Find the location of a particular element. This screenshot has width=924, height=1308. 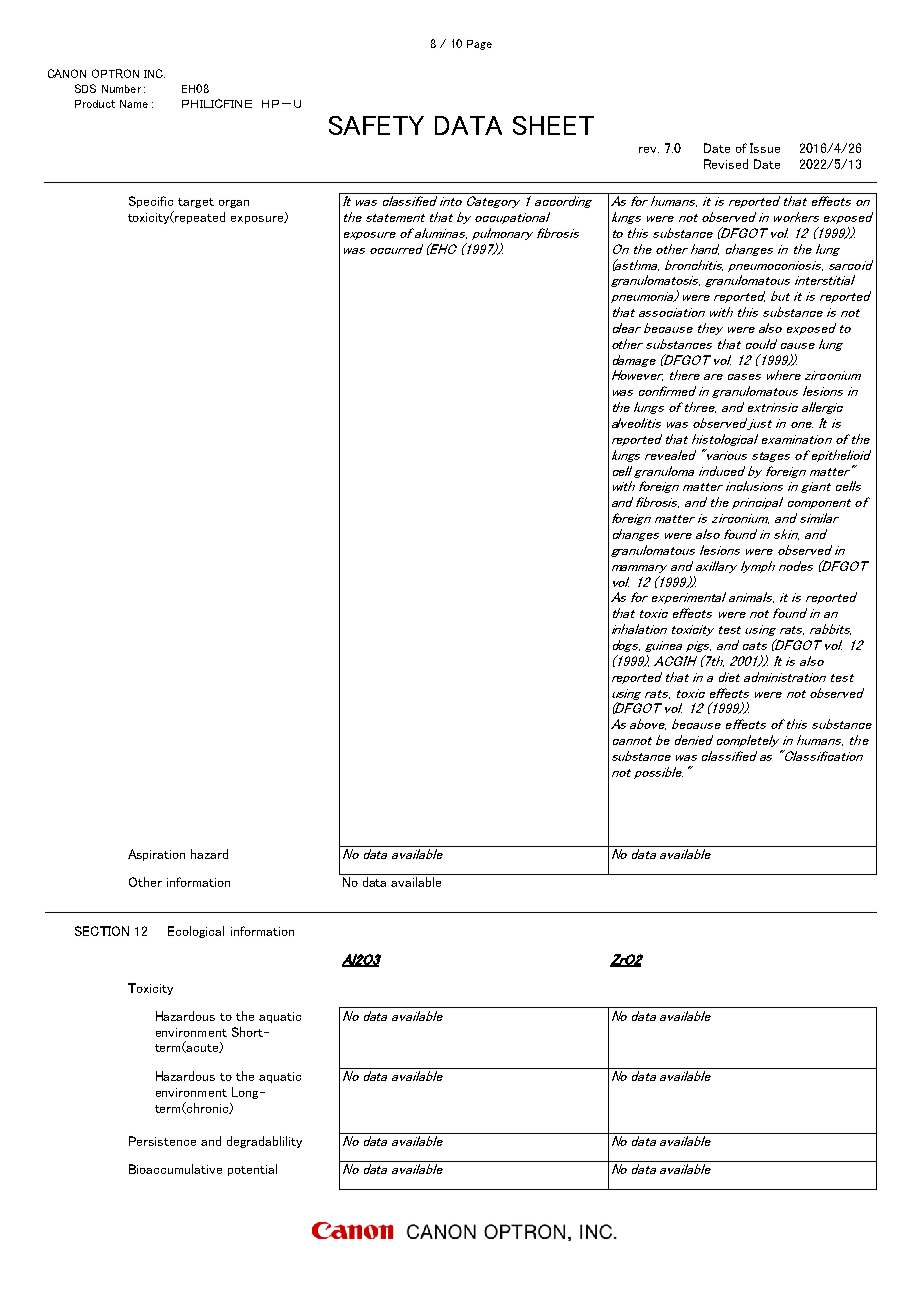

SAFETY is located at coordinates (376, 125).
